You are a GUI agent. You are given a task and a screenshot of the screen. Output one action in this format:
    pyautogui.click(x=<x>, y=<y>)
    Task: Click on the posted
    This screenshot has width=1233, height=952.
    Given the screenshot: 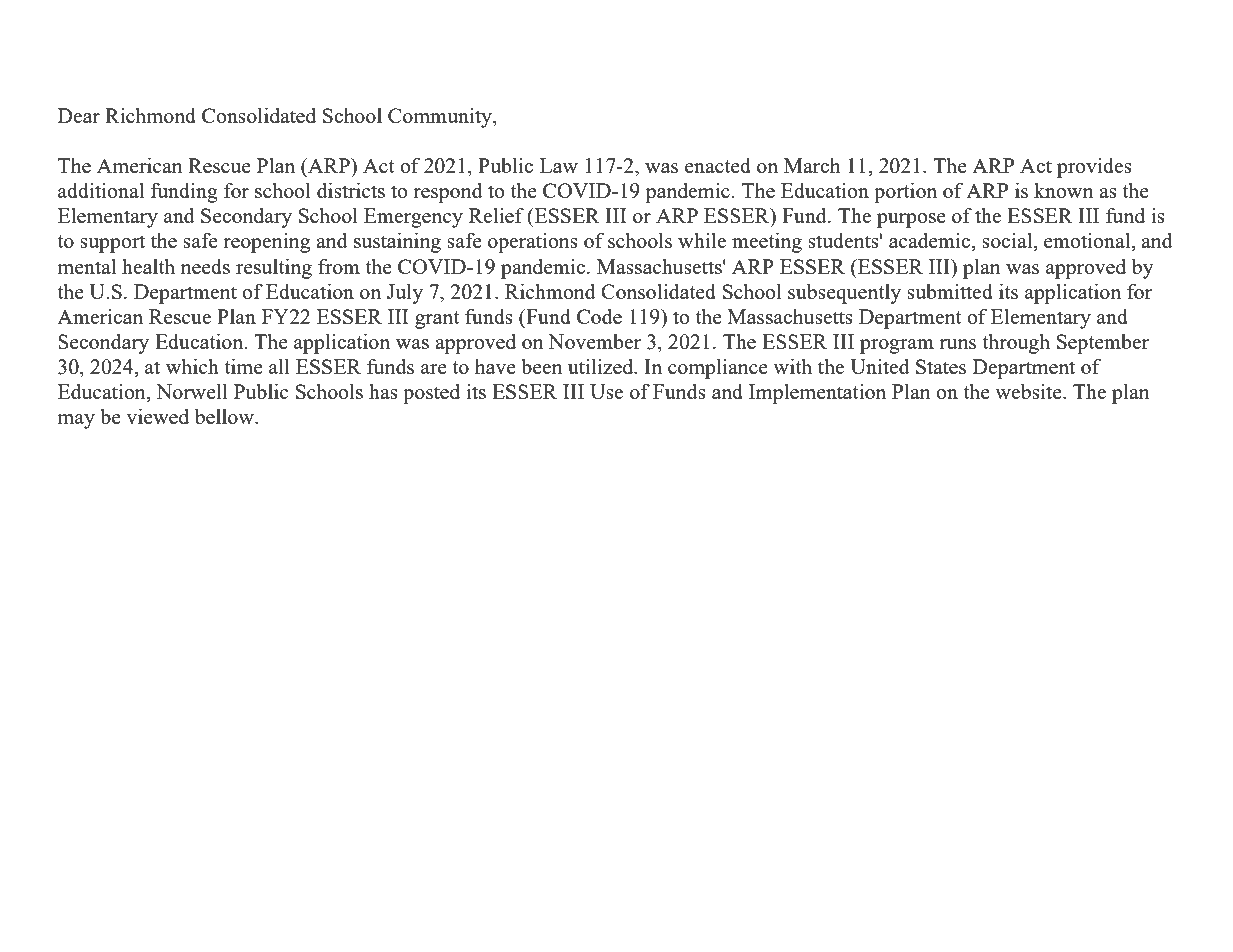 What is the action you would take?
    pyautogui.click(x=431, y=394)
